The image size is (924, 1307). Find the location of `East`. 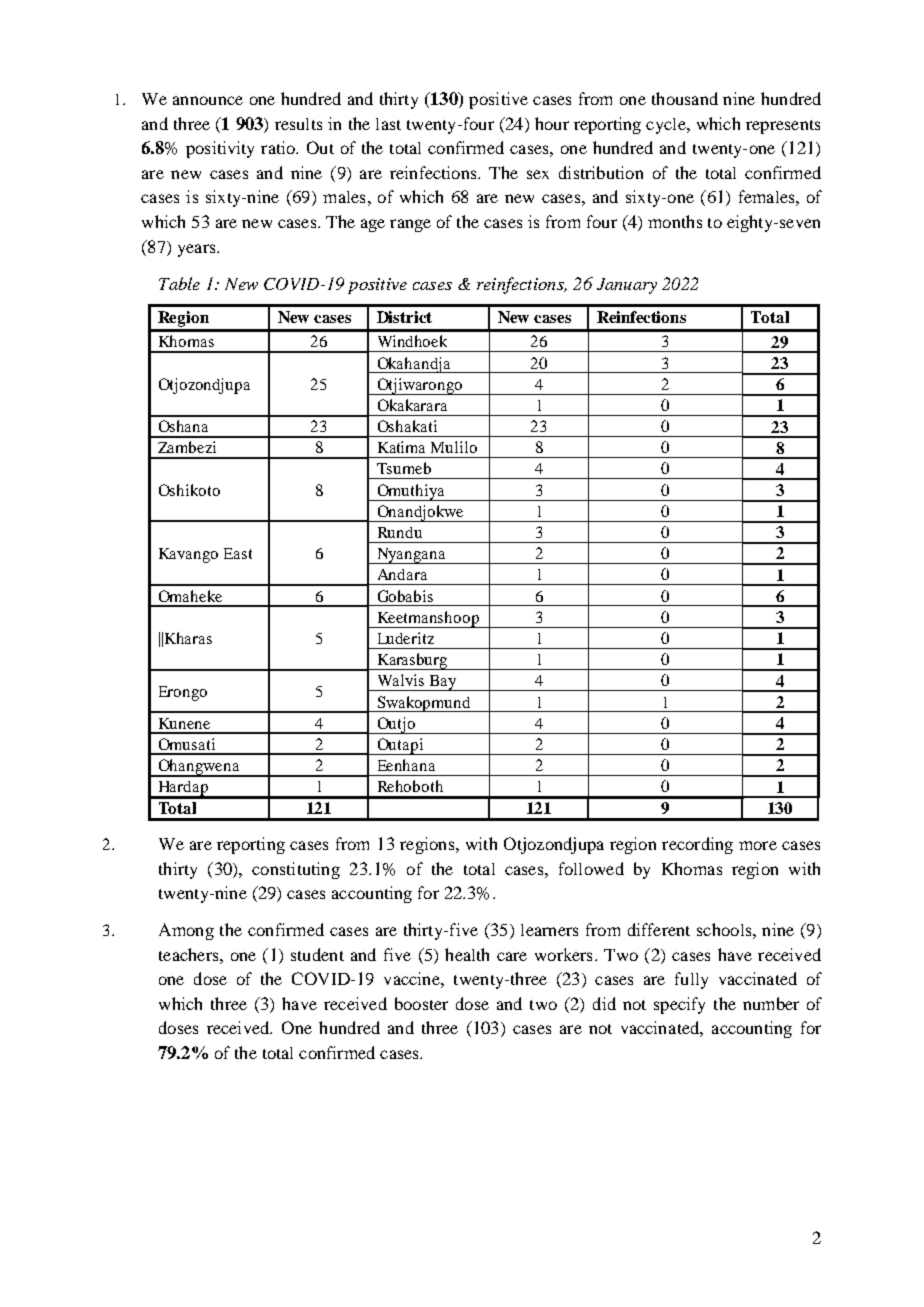

East is located at coordinates (238, 553).
